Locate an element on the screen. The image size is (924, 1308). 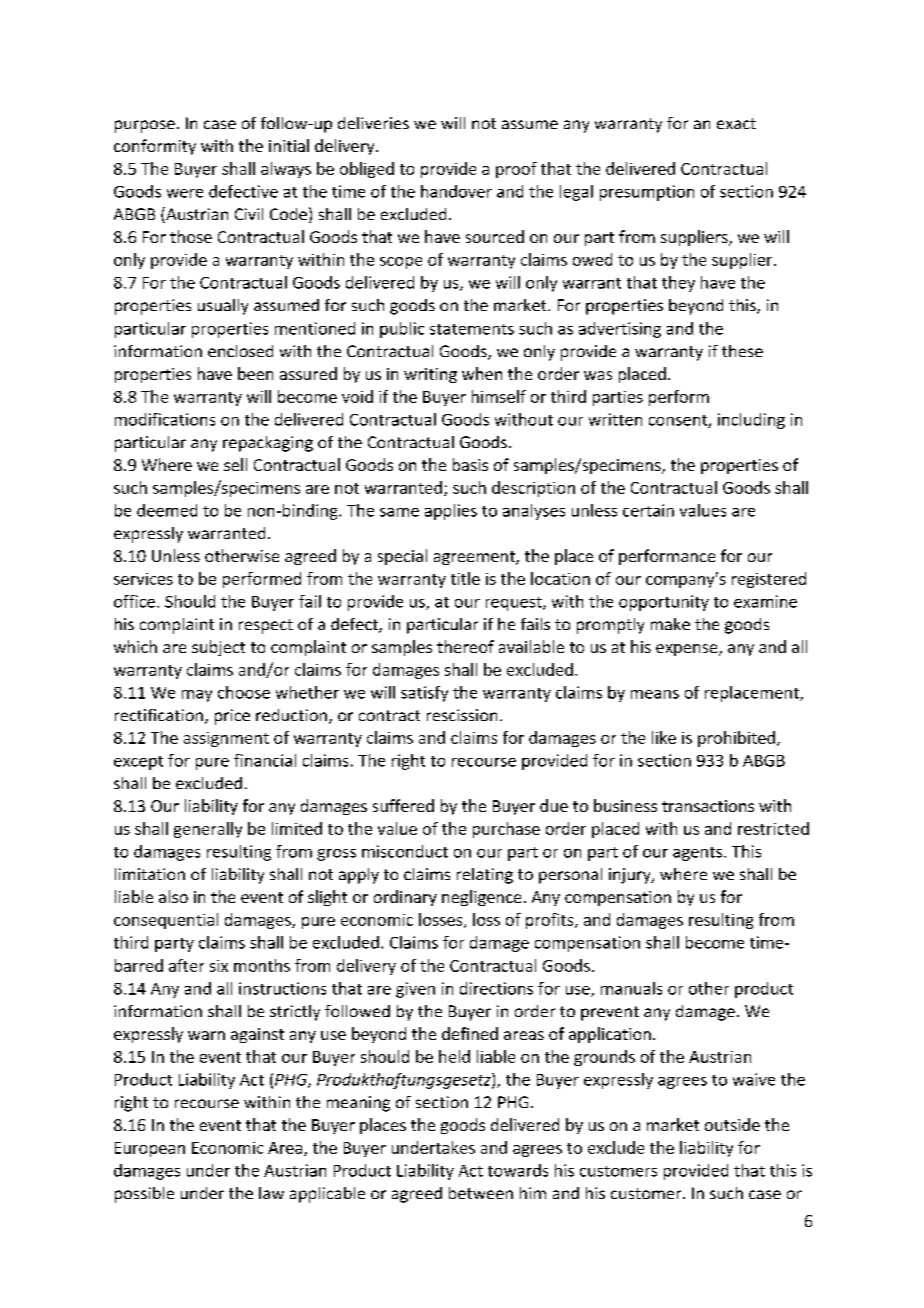
thereof is located at coordinates (465, 646).
